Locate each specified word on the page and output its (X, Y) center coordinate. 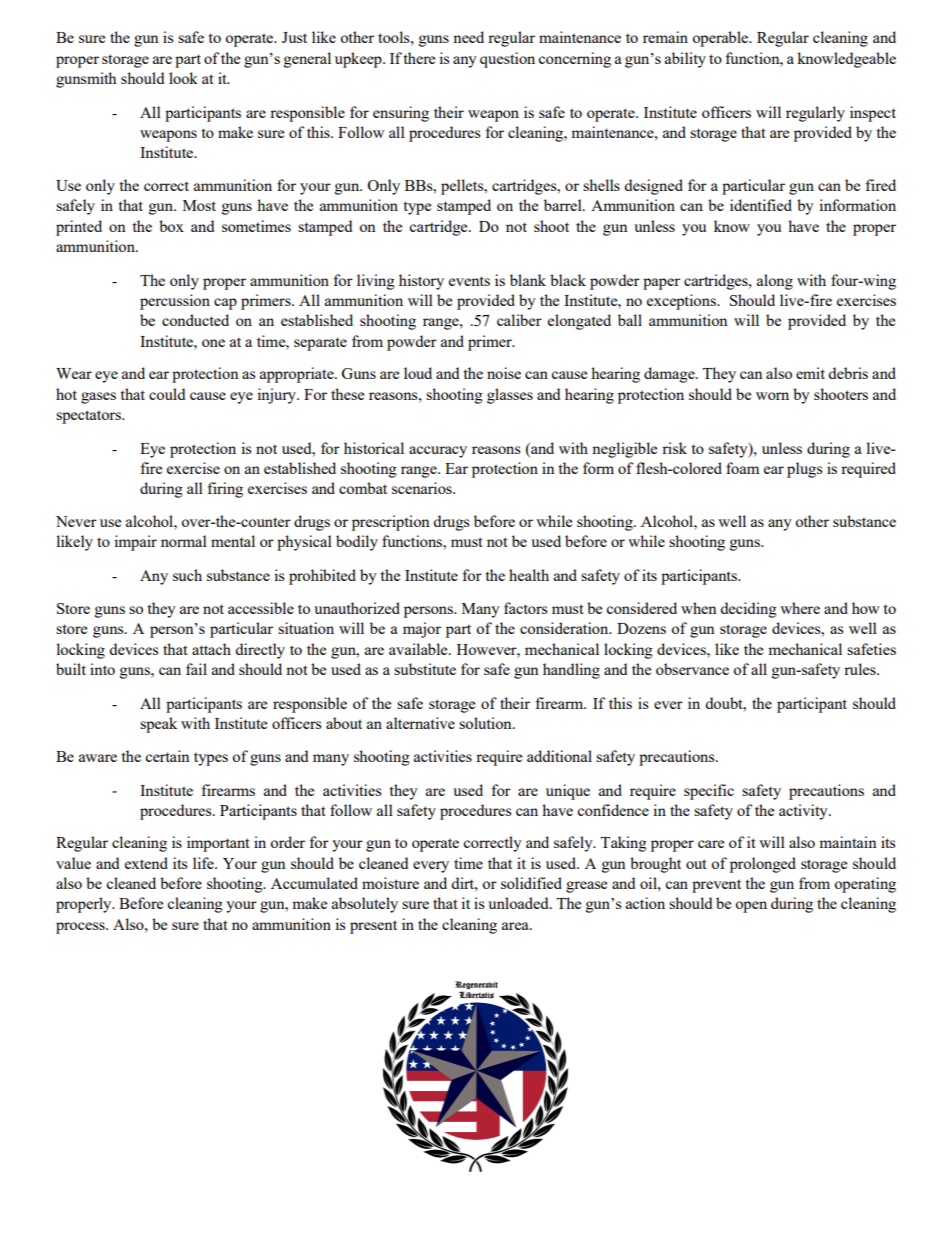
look (183, 78)
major (422, 630)
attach (211, 649)
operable (721, 39)
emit (810, 373)
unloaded (519, 903)
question (507, 60)
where (800, 608)
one (213, 343)
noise (504, 373)
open (751, 907)
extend (146, 863)
